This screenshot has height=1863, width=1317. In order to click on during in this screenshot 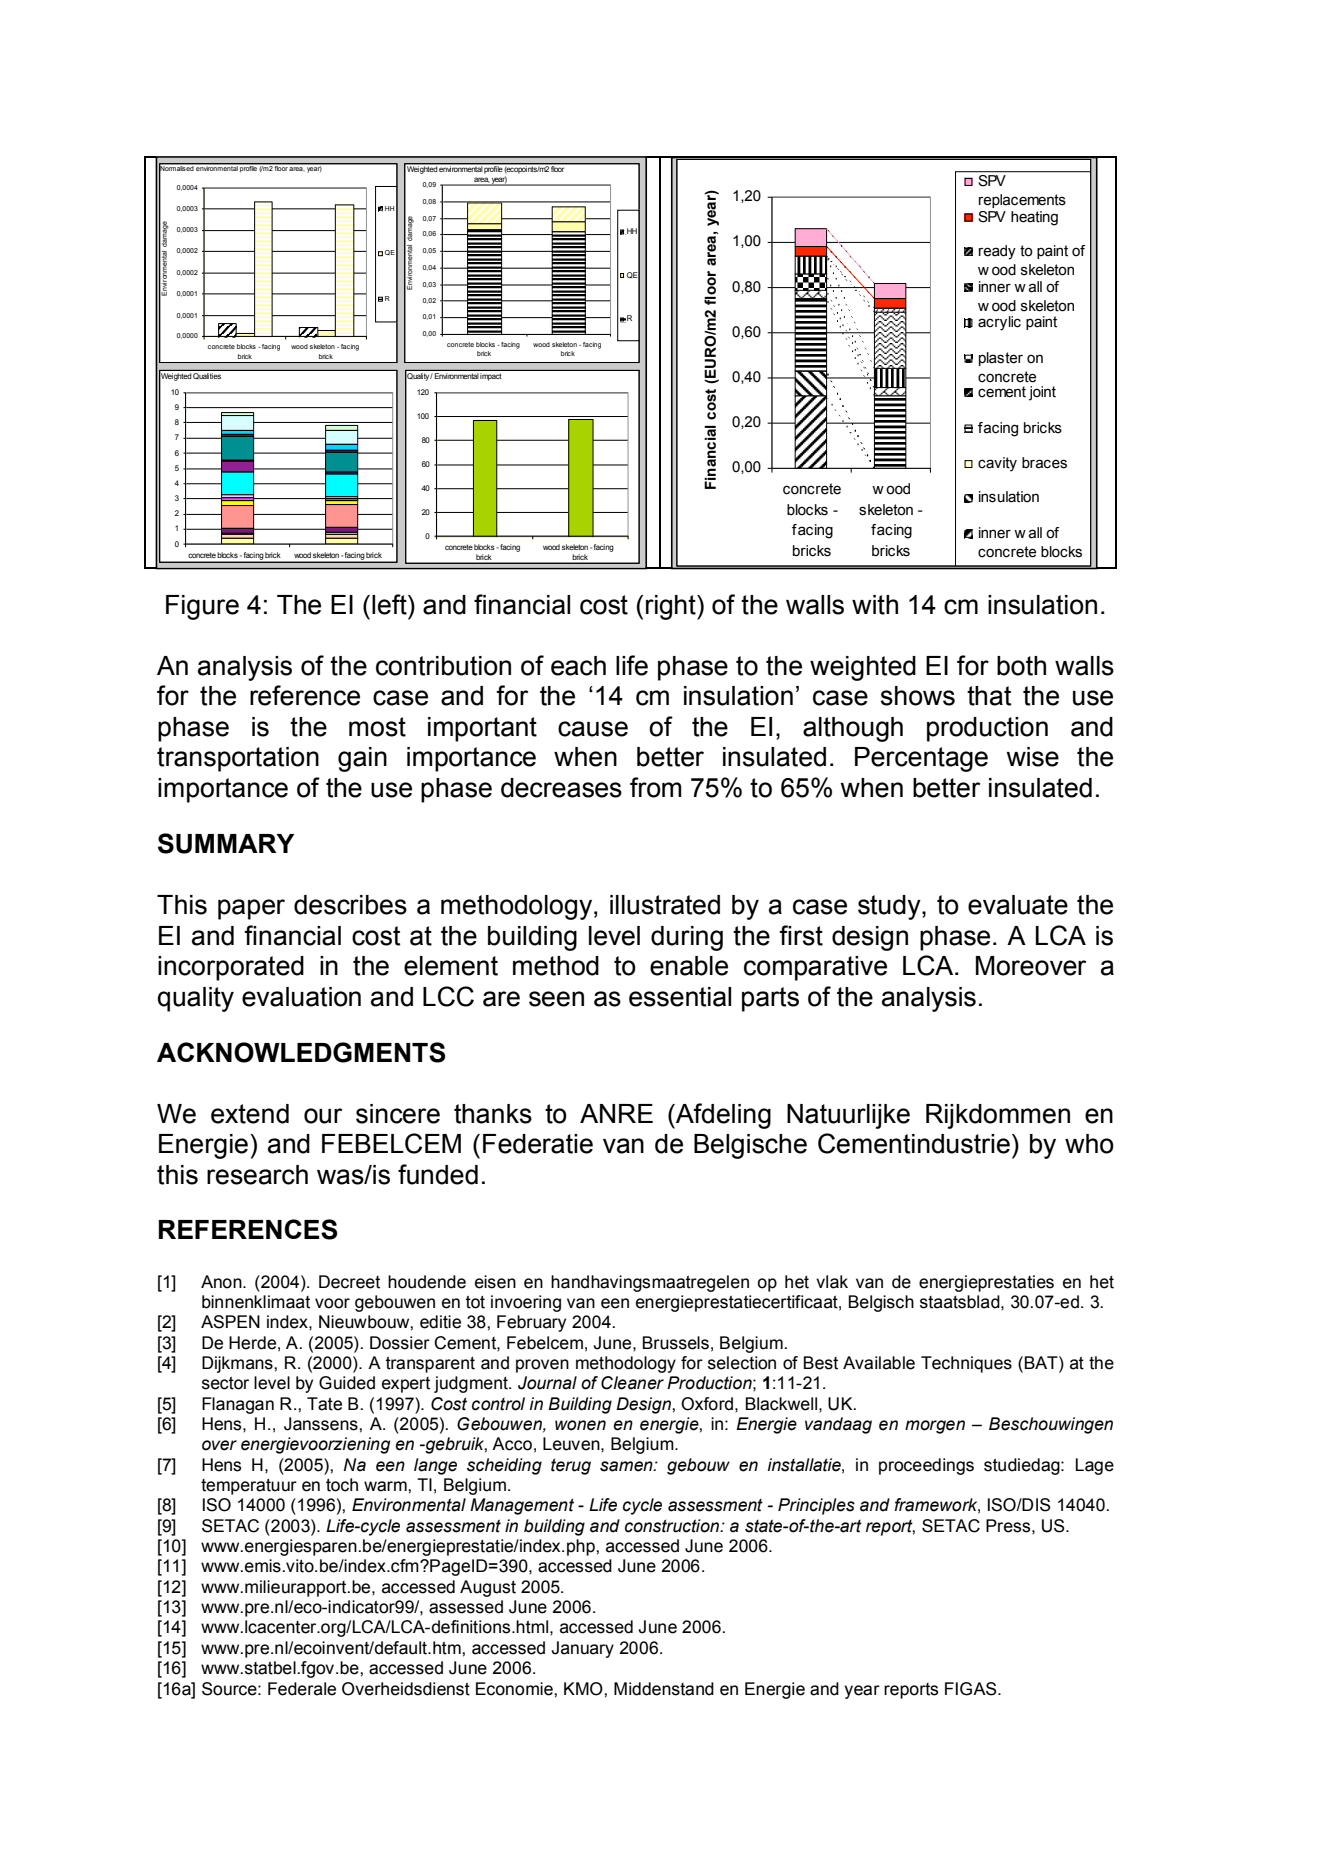, I will do `click(687, 938)`.
